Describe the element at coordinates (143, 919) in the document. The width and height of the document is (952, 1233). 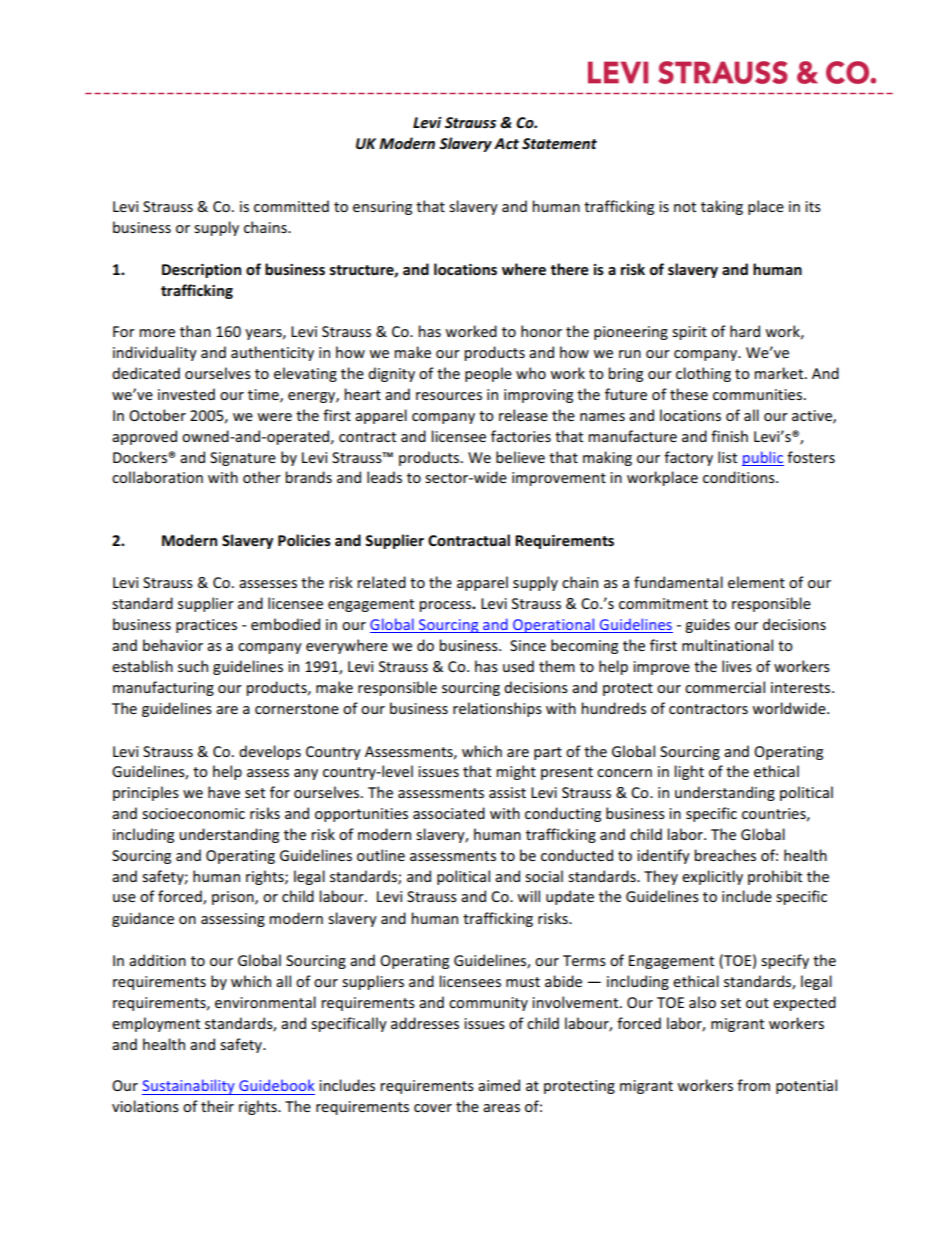
I see `guidance` at that location.
